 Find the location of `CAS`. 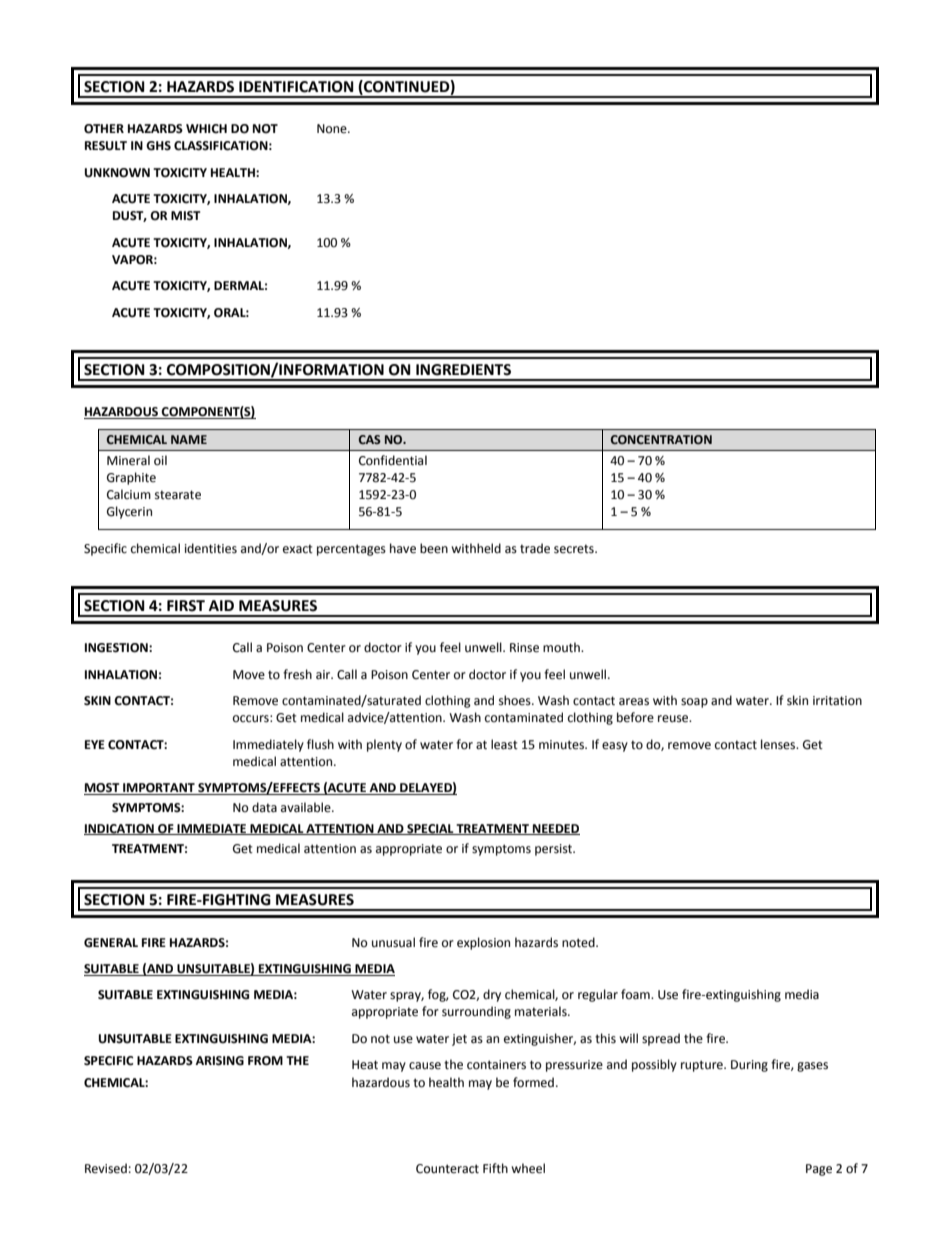

CAS is located at coordinates (370, 439).
